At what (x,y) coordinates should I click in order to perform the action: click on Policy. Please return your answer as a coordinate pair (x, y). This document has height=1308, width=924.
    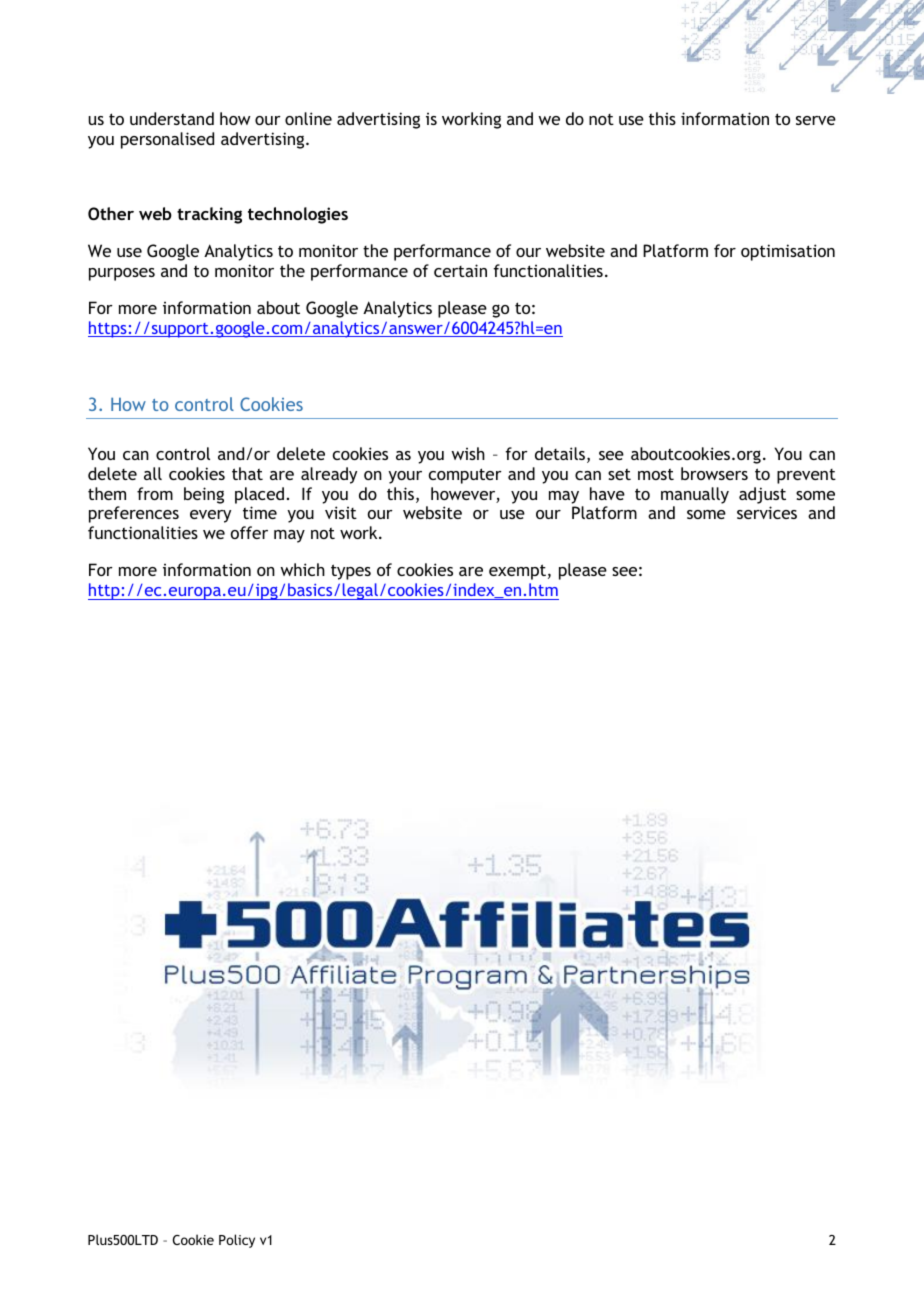
    Looking at the image, I should click on (237, 1241).
